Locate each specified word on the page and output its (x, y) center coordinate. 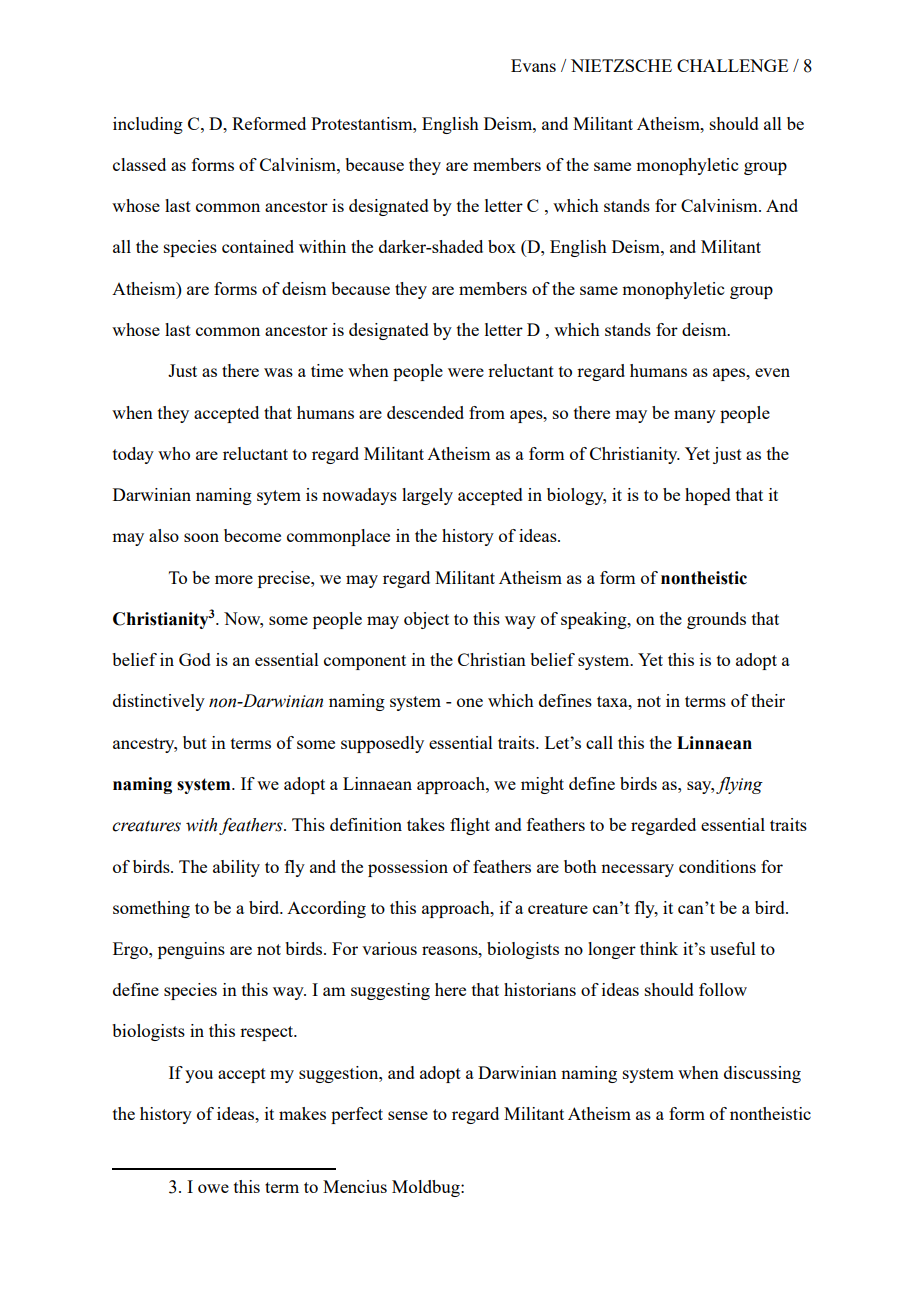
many (695, 416)
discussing (762, 1074)
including (148, 125)
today (133, 455)
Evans (533, 65)
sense (408, 1115)
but (195, 742)
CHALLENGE (732, 65)
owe (213, 1188)
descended (425, 412)
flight (470, 826)
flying (739, 785)
